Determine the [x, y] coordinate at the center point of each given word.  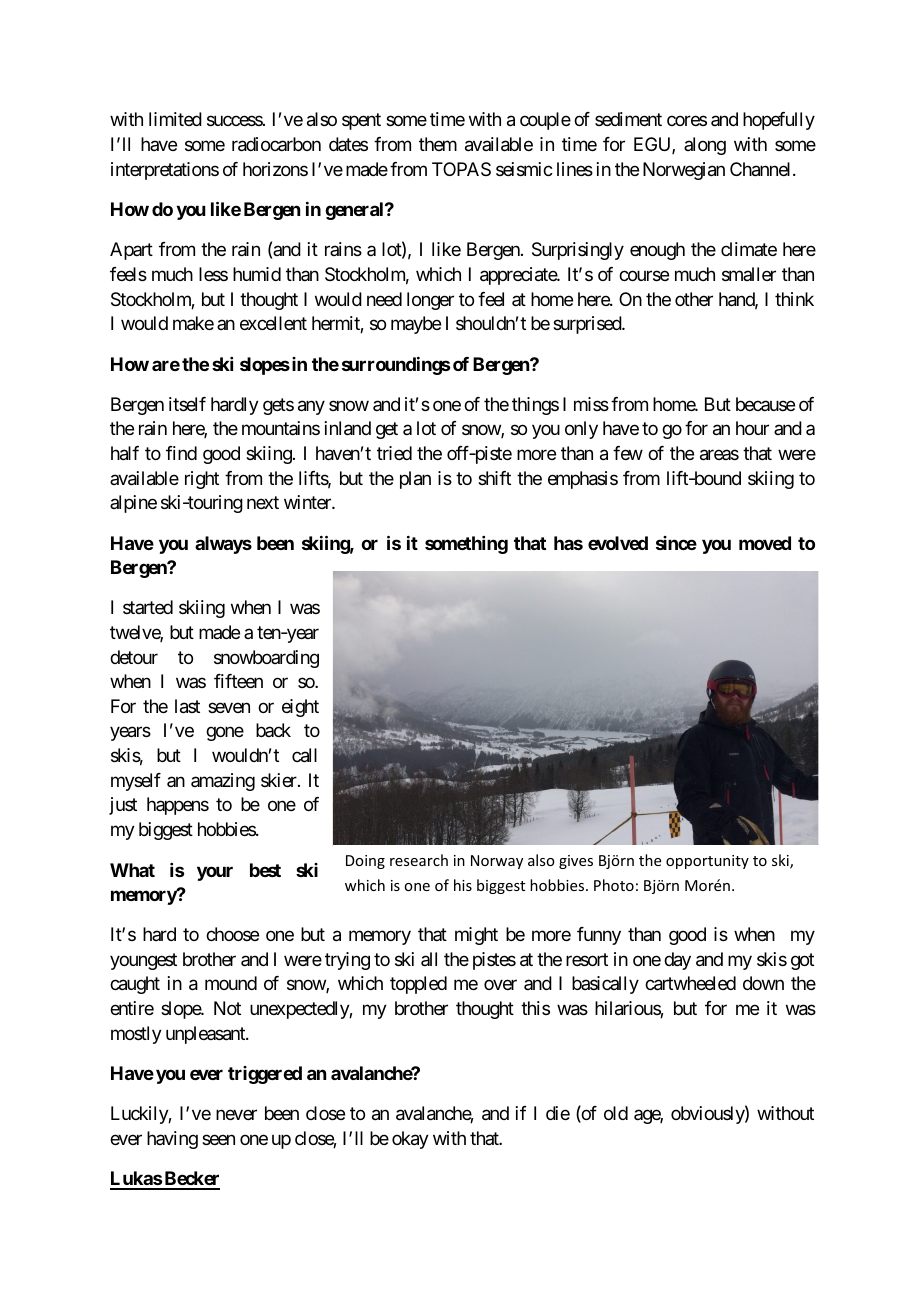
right [202, 480]
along [705, 146]
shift [494, 478]
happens [178, 806]
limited [175, 119]
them [438, 144]
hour [752, 428]
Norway [497, 862]
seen [218, 1139]
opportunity [707, 862]
